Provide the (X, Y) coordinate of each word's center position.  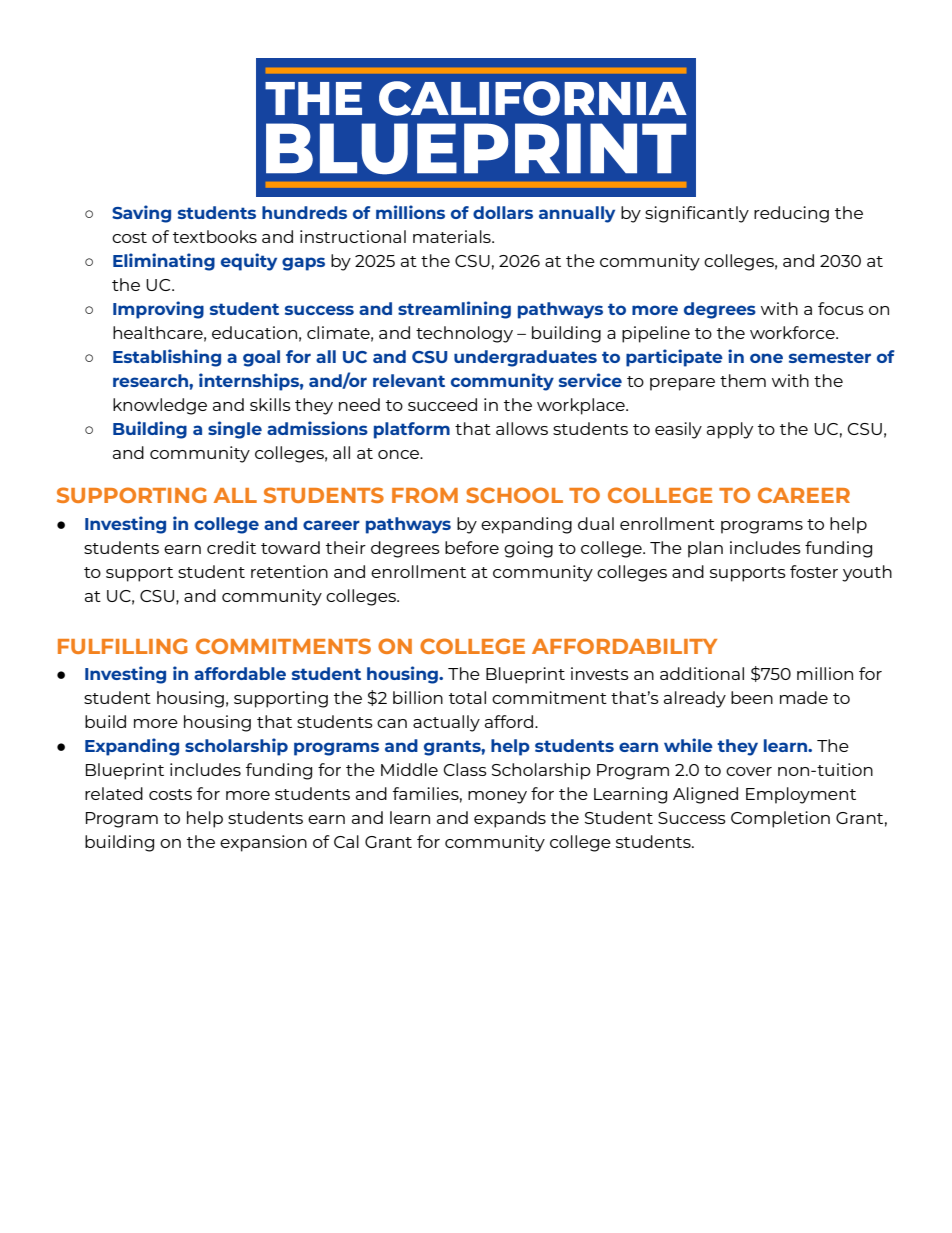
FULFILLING (122, 646)
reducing (791, 214)
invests (600, 673)
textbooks (215, 236)
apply (730, 430)
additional (702, 673)
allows (522, 428)
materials (453, 236)
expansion (263, 843)
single (235, 430)
